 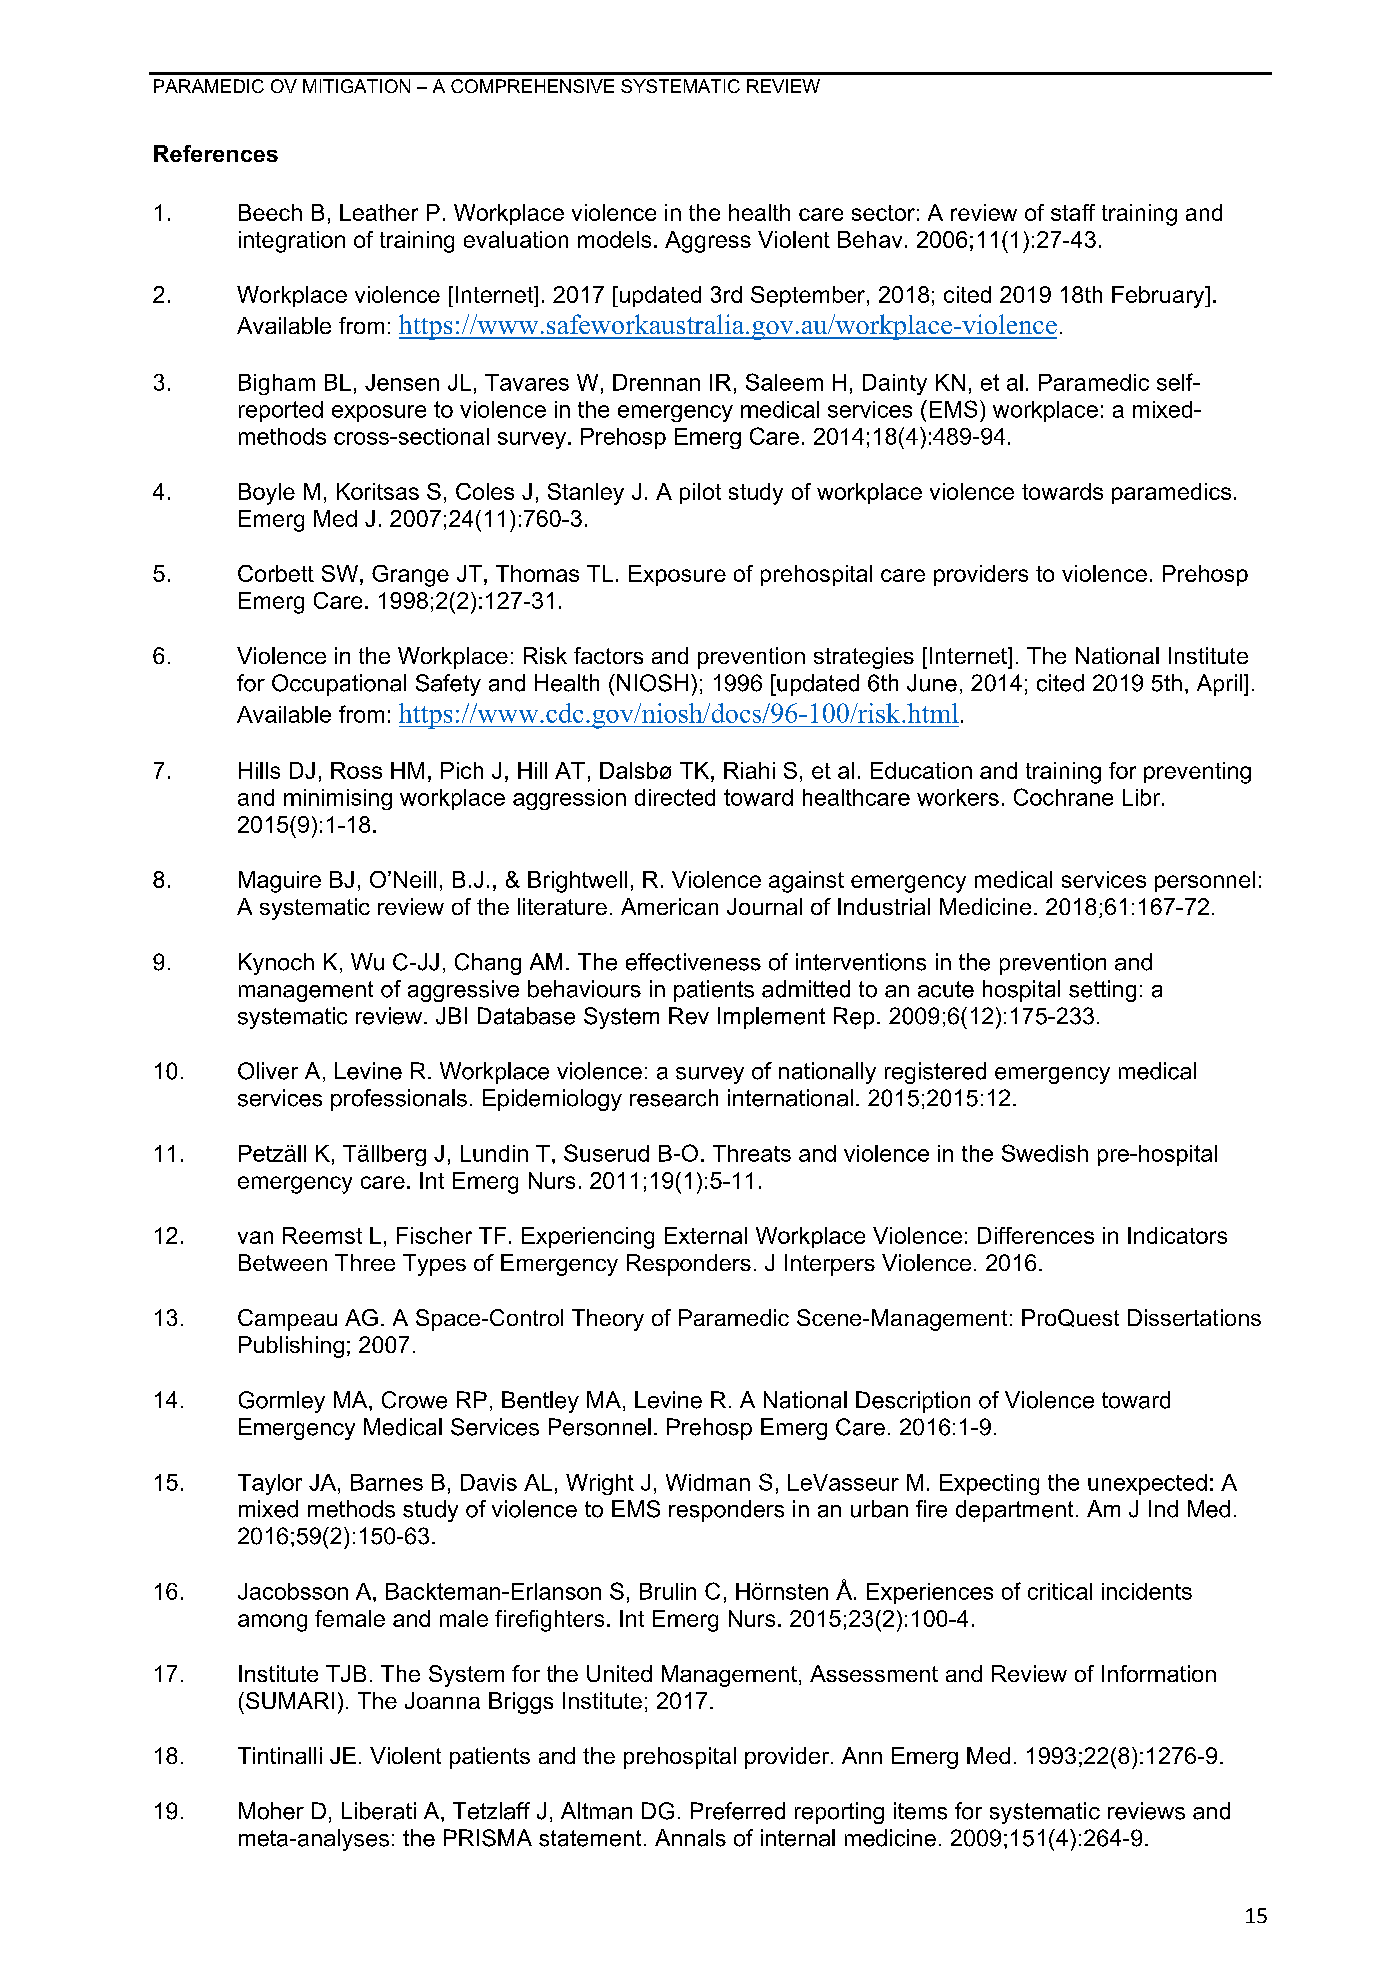 I want to click on Differences, so click(x=1036, y=1235).
